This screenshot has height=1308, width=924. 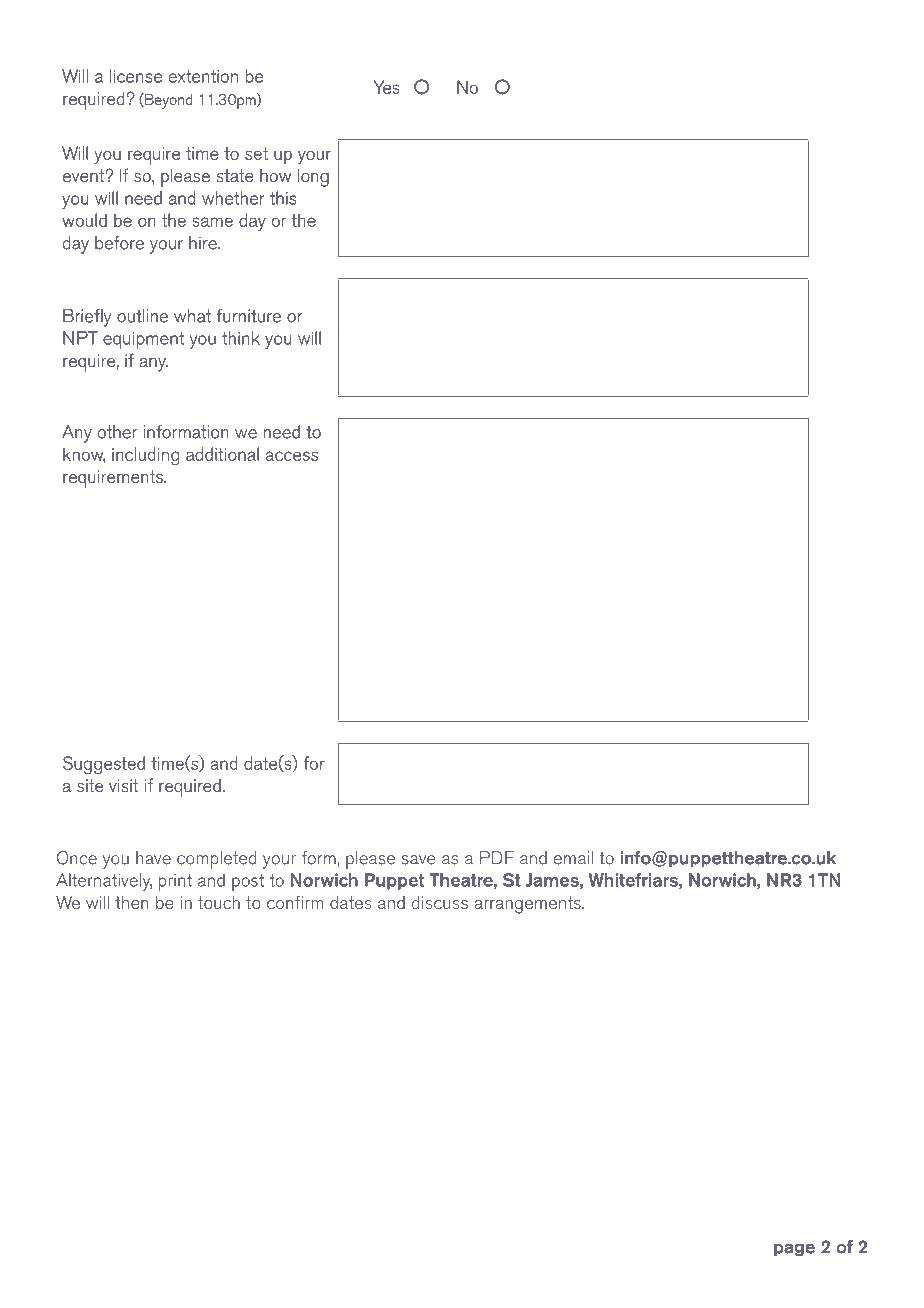 What do you see at coordinates (529, 905) in the screenshot?
I see `arrangements` at bounding box center [529, 905].
